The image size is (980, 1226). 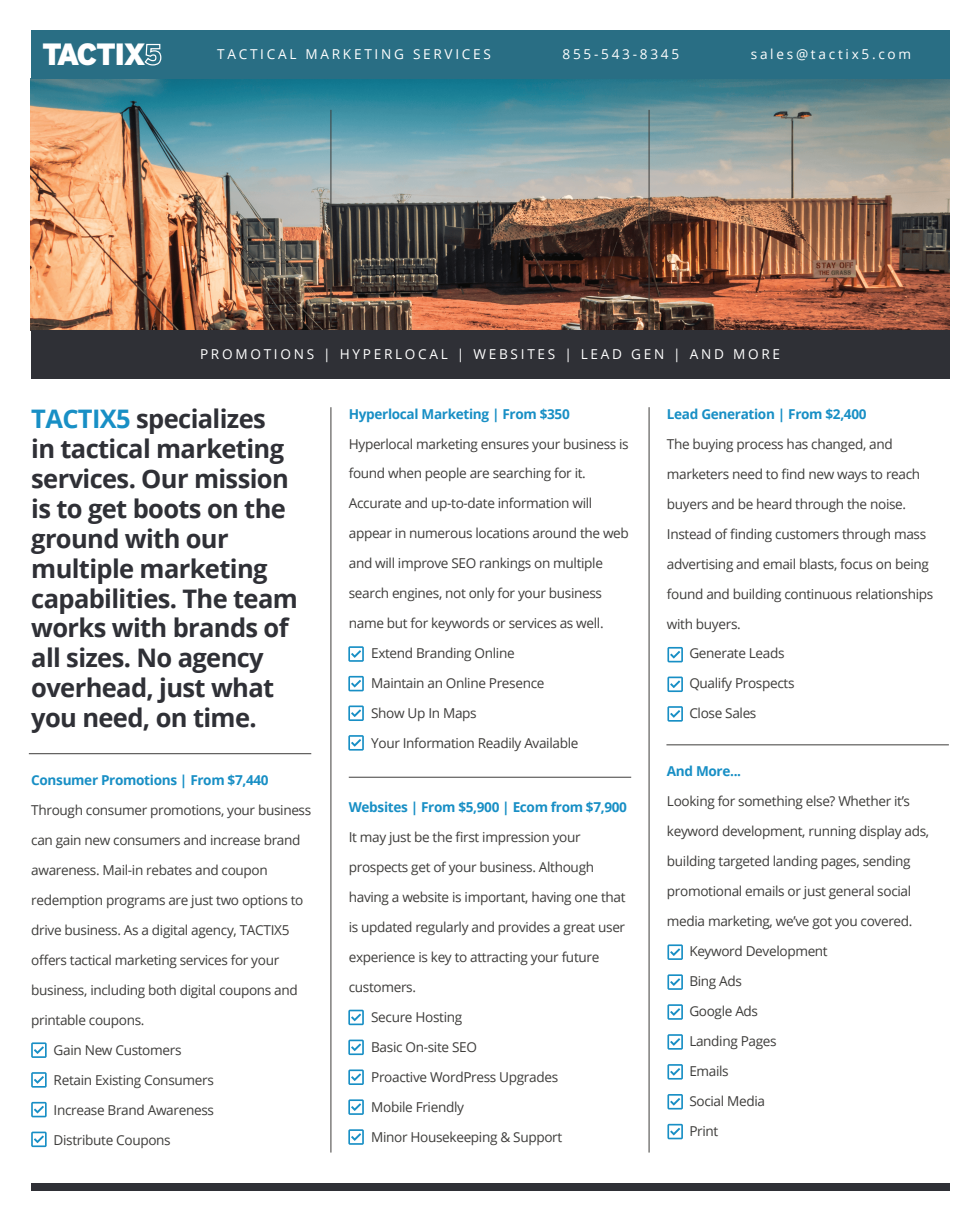 What do you see at coordinates (818, 594) in the screenshot?
I see `continuous` at bounding box center [818, 594].
